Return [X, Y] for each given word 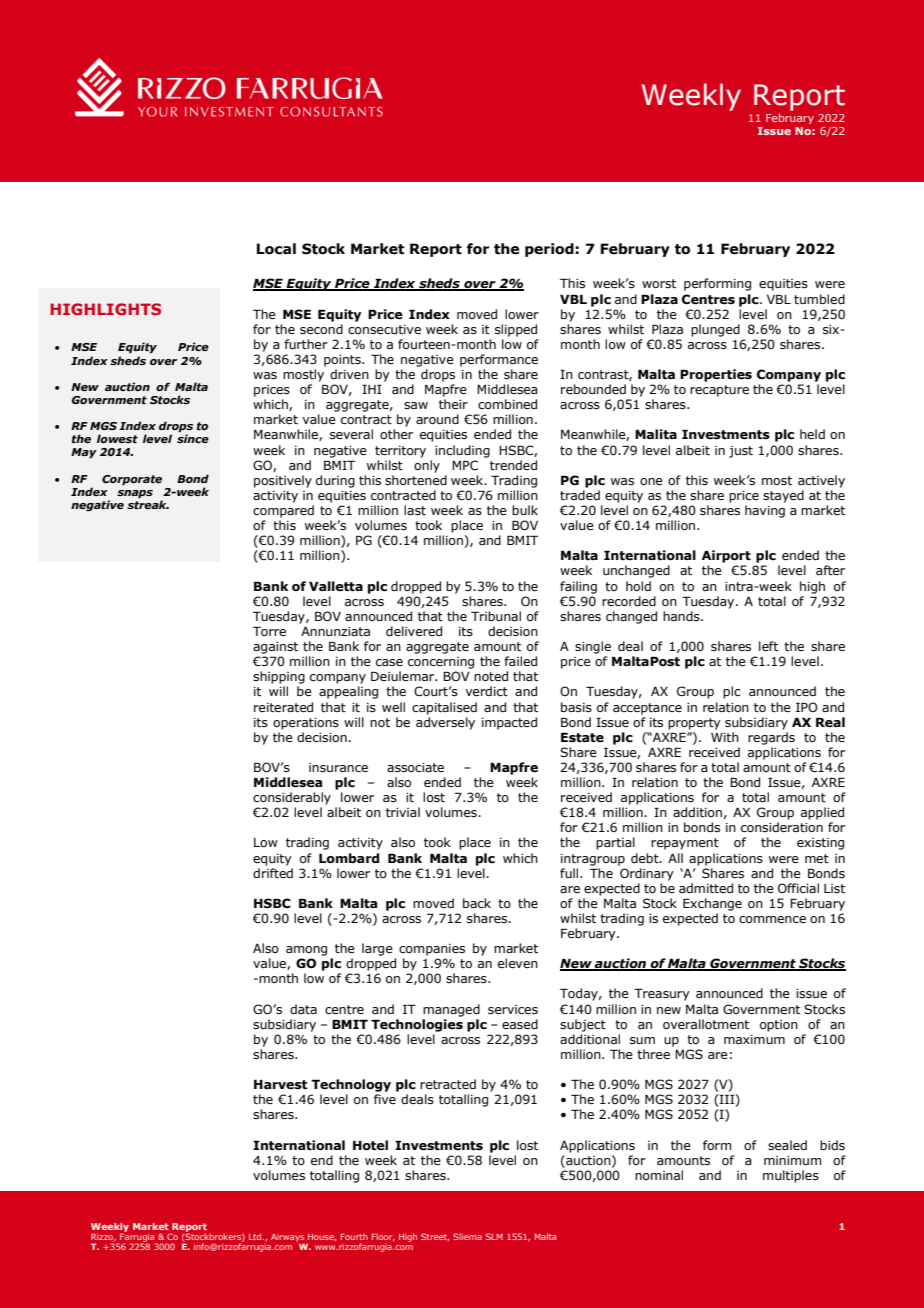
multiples [791, 1176]
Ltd [256, 1236]
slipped [516, 330]
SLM [494, 1236]
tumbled [819, 299]
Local [276, 249]
